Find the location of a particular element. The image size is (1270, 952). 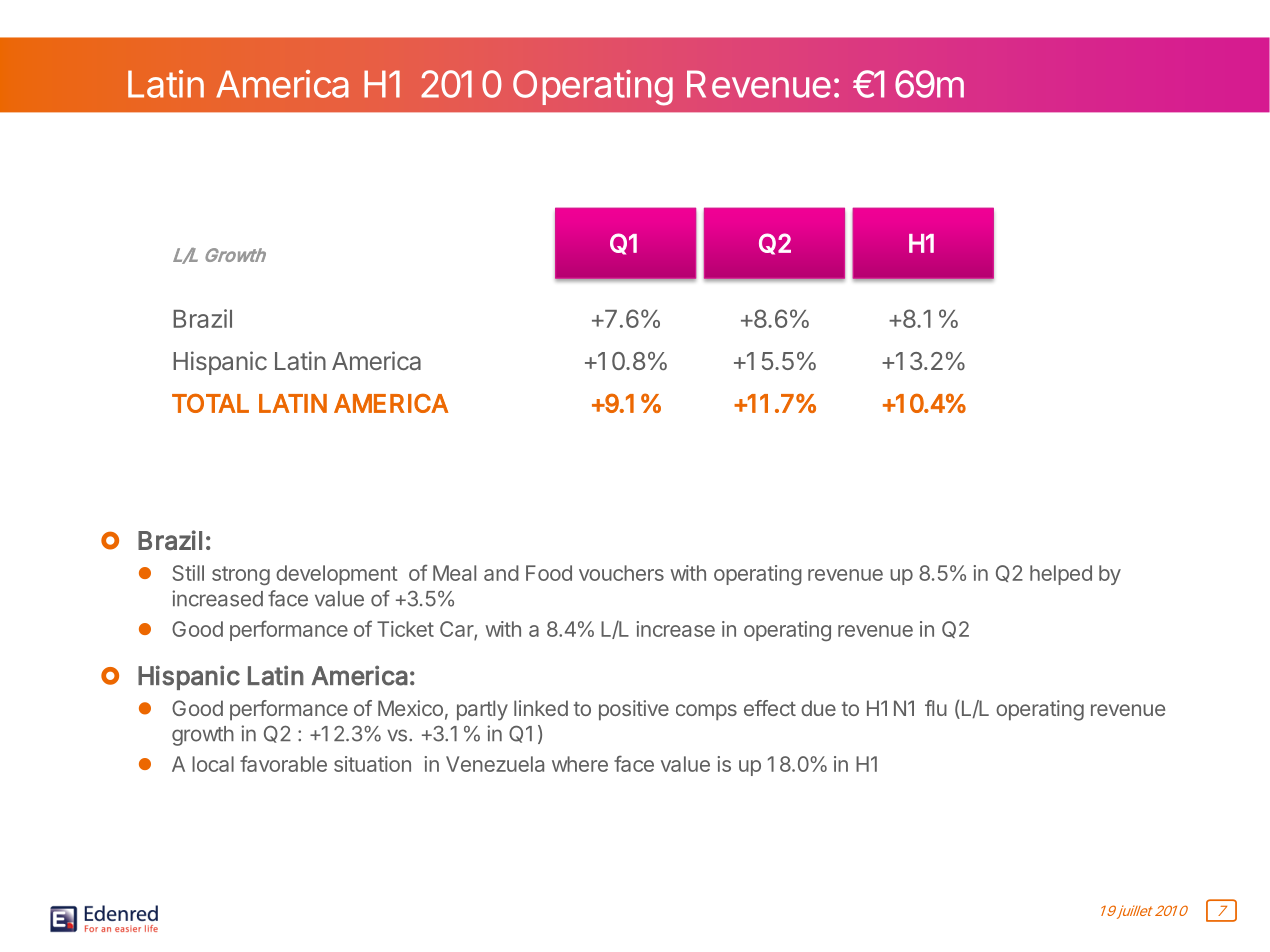

and is located at coordinates (501, 573).
